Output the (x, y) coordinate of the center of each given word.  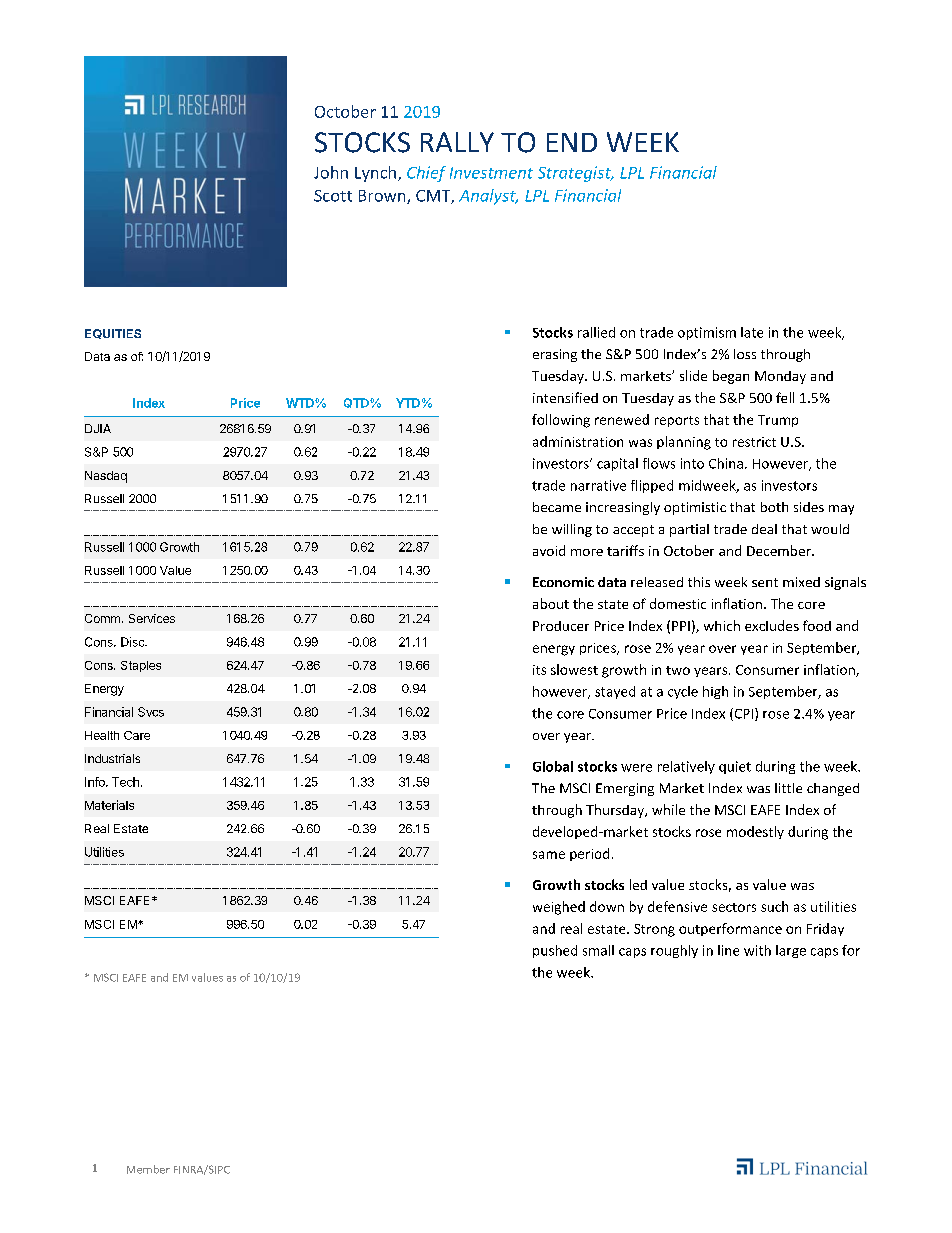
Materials (109, 805)
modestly (755, 832)
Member (148, 1169)
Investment (491, 173)
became (557, 507)
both (774, 507)
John (331, 172)
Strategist (575, 174)
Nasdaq (106, 477)
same (549, 855)
